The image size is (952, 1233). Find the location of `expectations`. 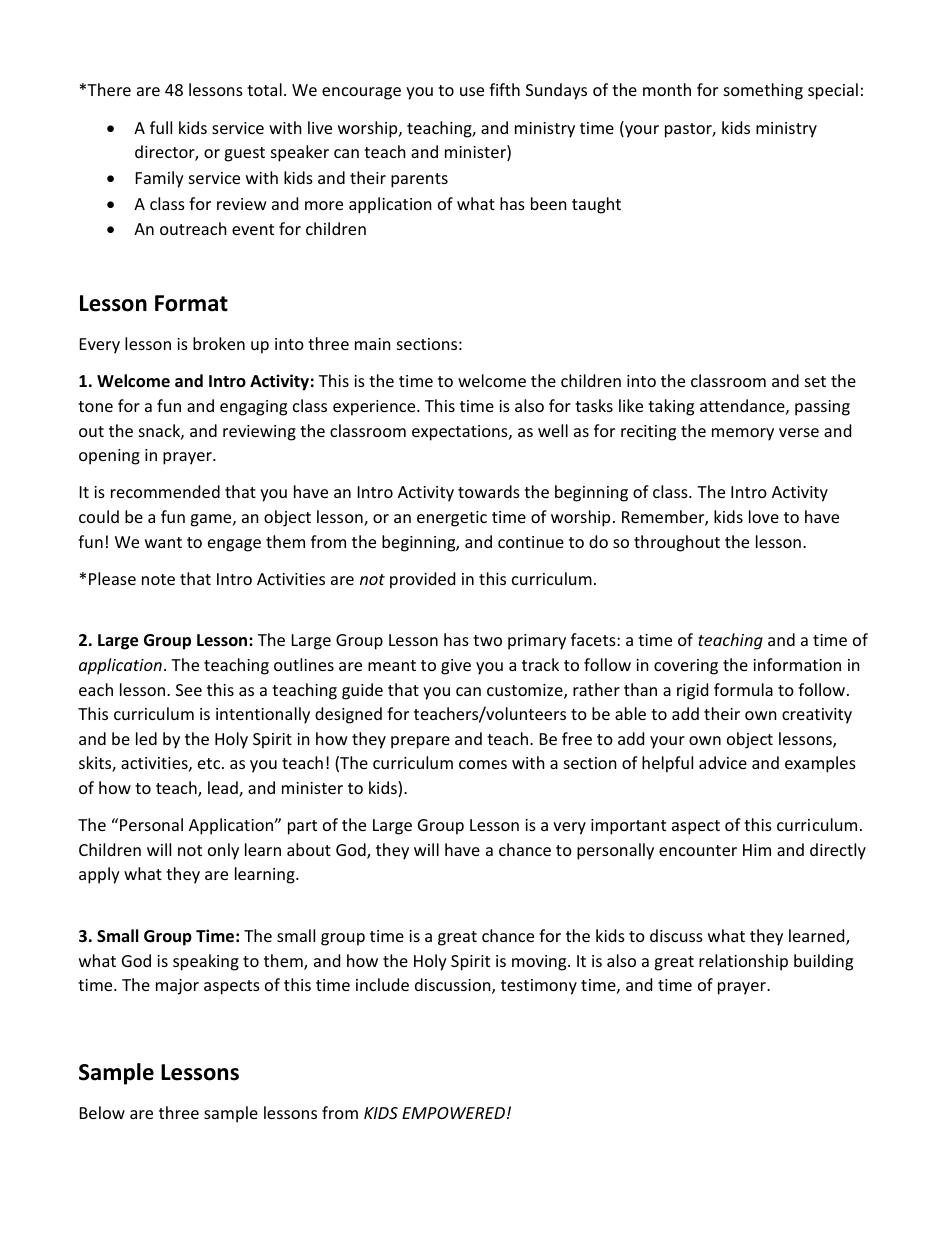

expectations is located at coordinates (461, 433).
